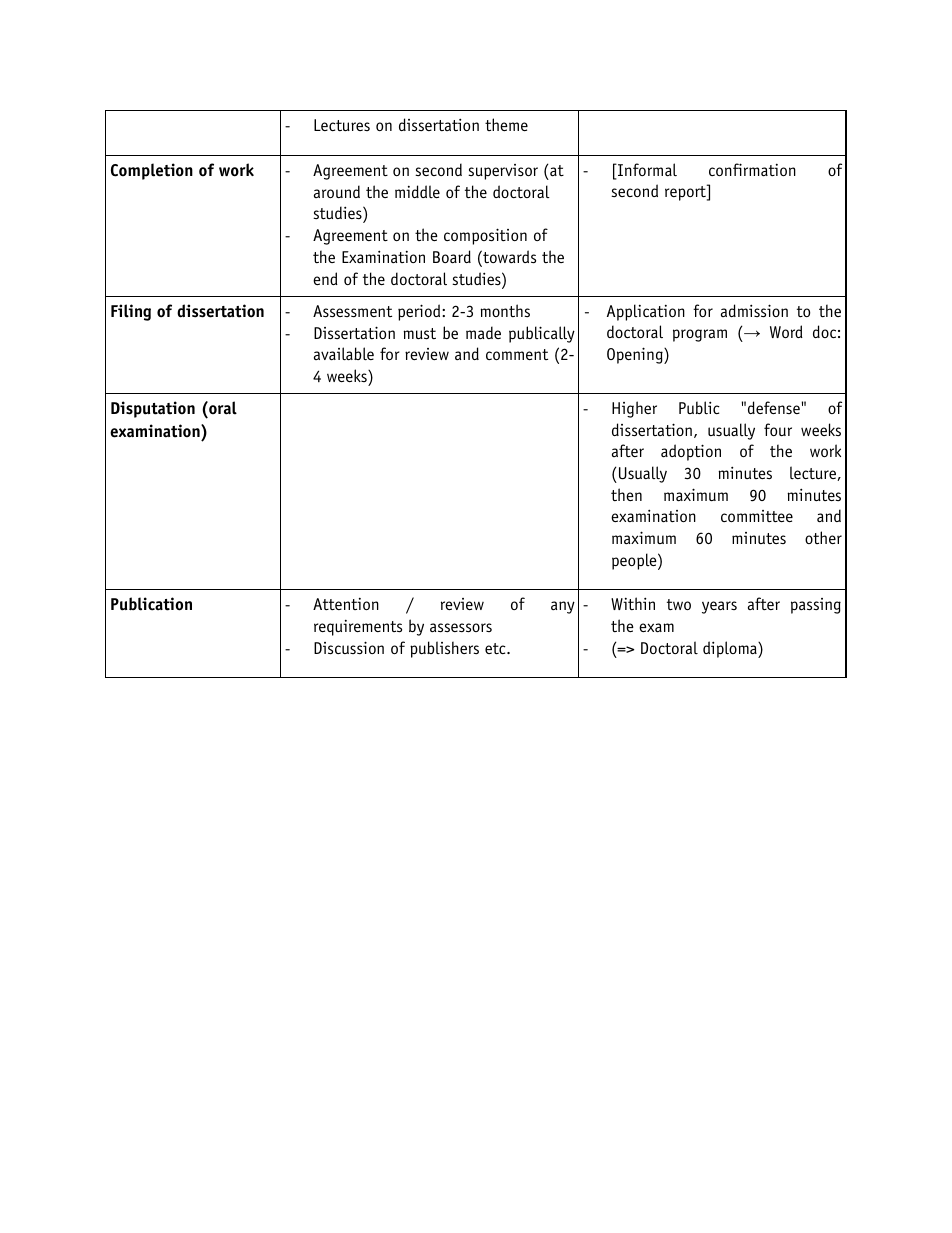 The image size is (952, 1233). Describe the element at coordinates (506, 124) in the document. I see `theme` at that location.
